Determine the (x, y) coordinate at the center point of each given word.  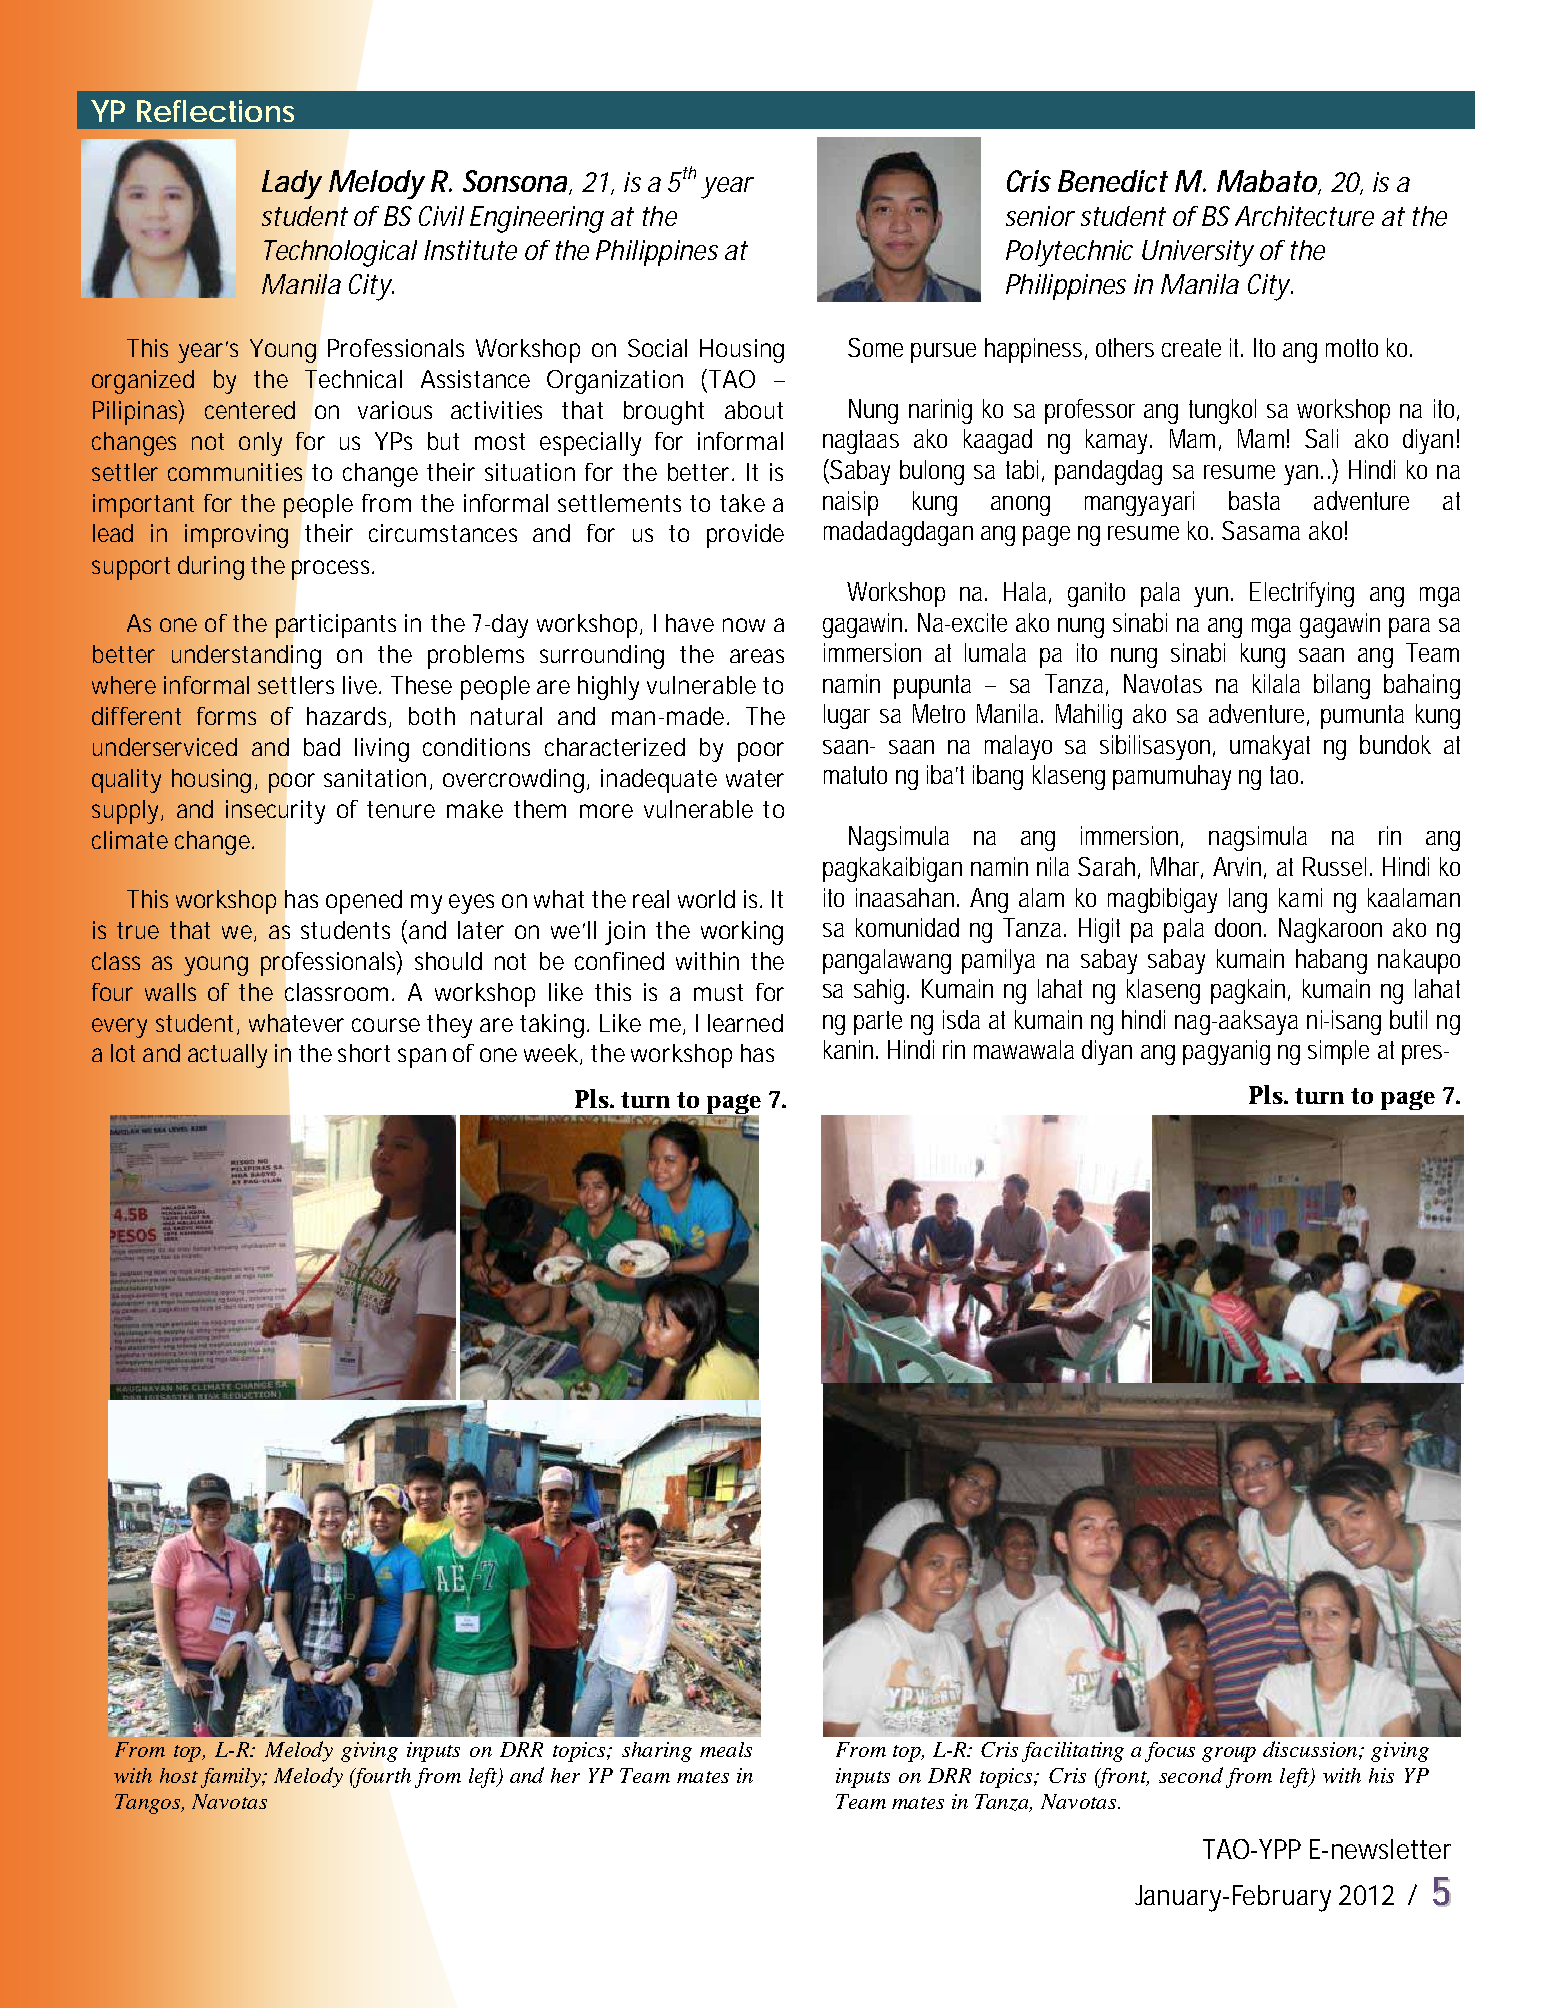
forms (226, 716)
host (179, 1775)
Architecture (1304, 216)
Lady (292, 184)
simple (1338, 1052)
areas (757, 656)
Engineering (537, 219)
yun (1213, 597)
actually (227, 1056)
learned (745, 1023)
